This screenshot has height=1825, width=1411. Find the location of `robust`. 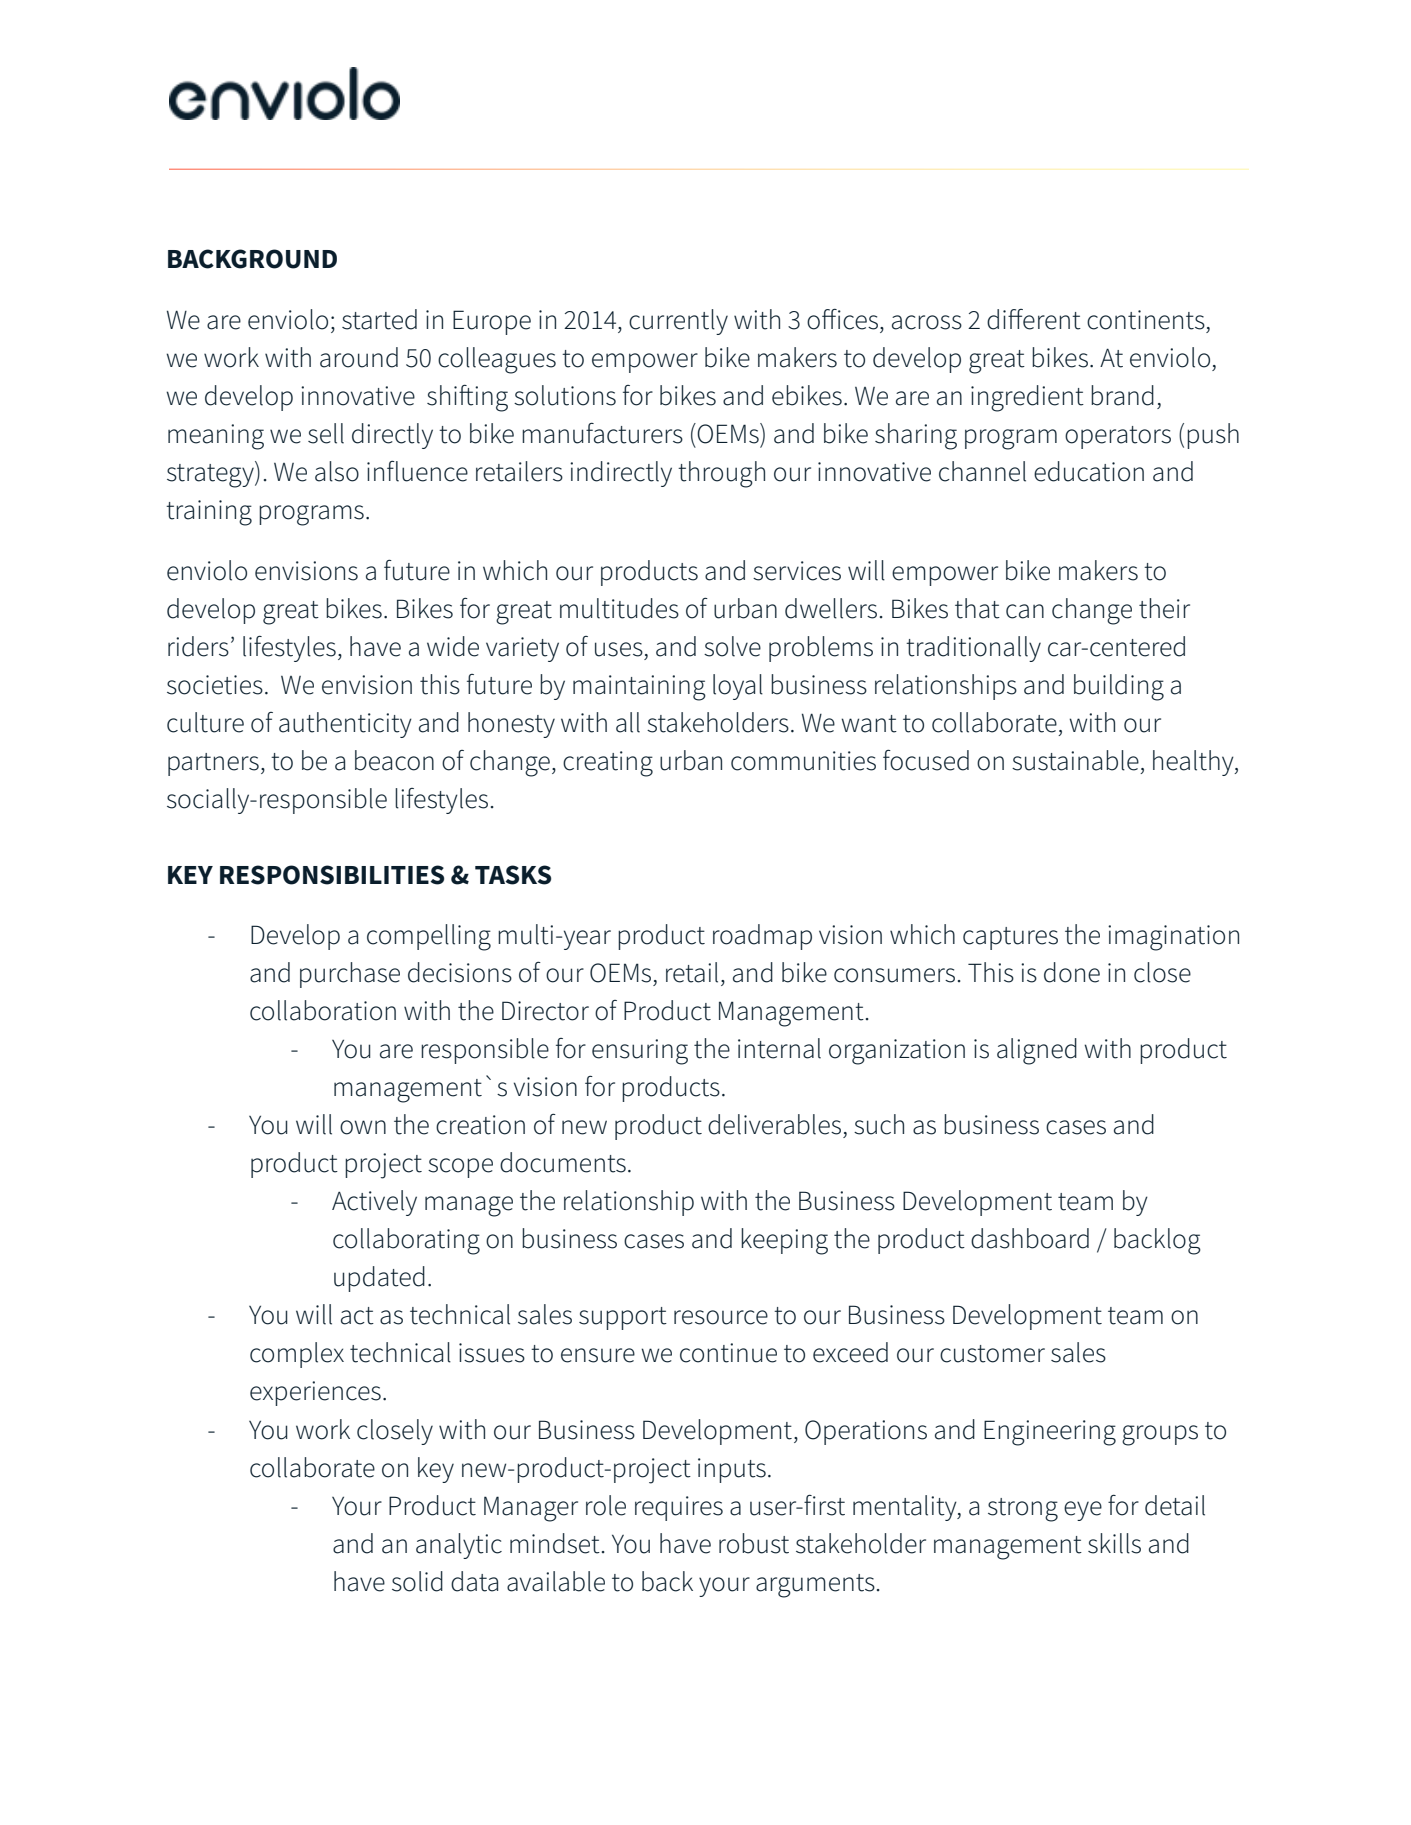

robust is located at coordinates (754, 1543).
